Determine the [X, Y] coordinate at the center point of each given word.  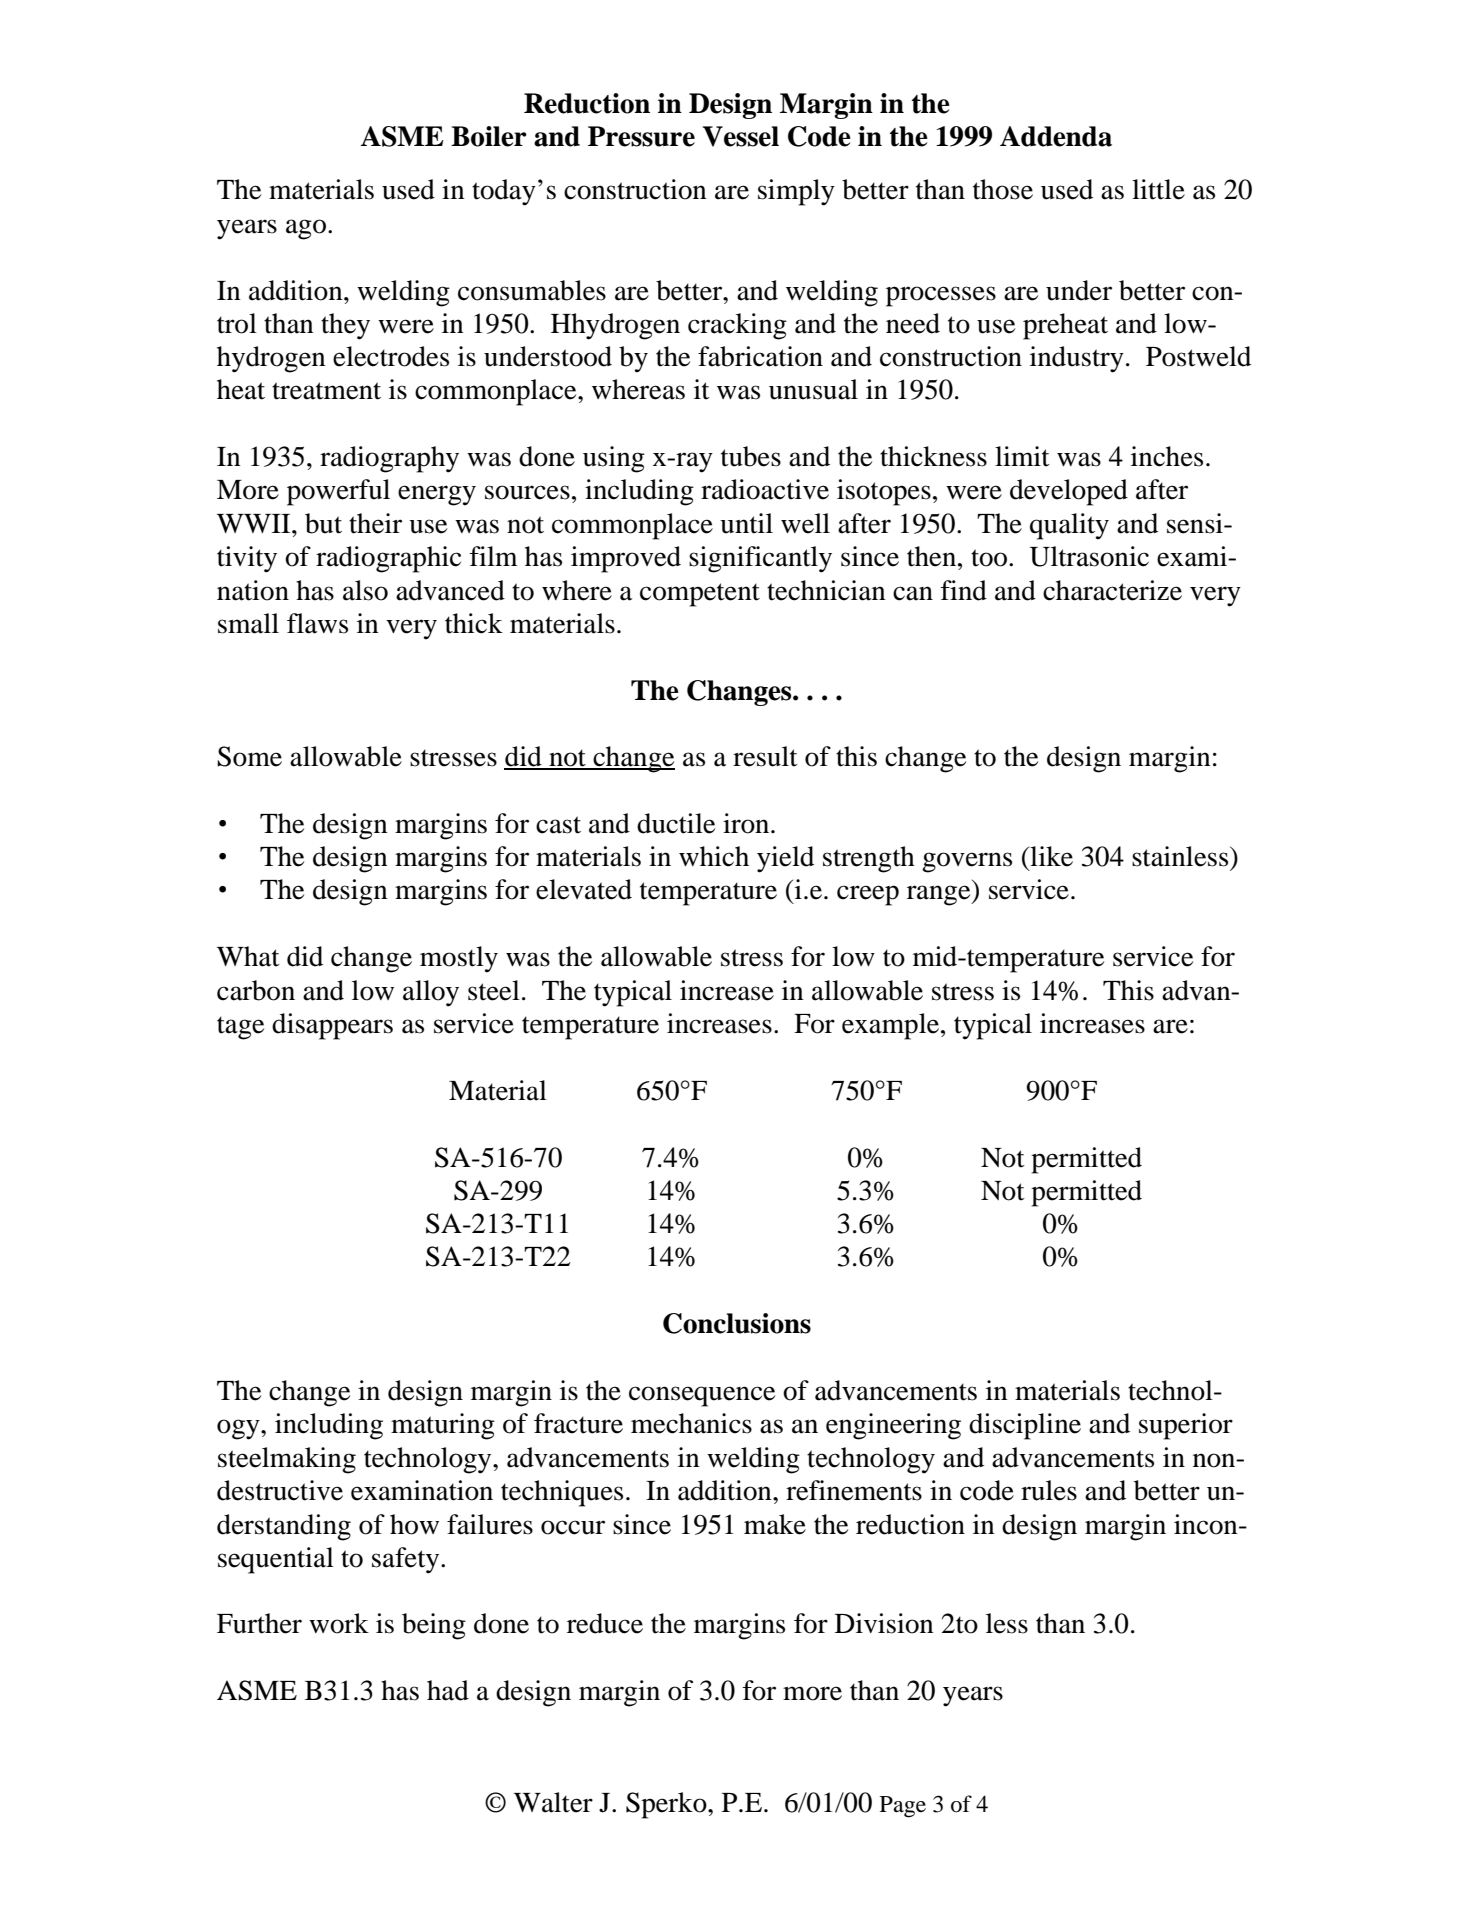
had [448, 1690]
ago [306, 229]
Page [903, 1807]
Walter [553, 1802]
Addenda [1056, 136]
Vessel [741, 136]
